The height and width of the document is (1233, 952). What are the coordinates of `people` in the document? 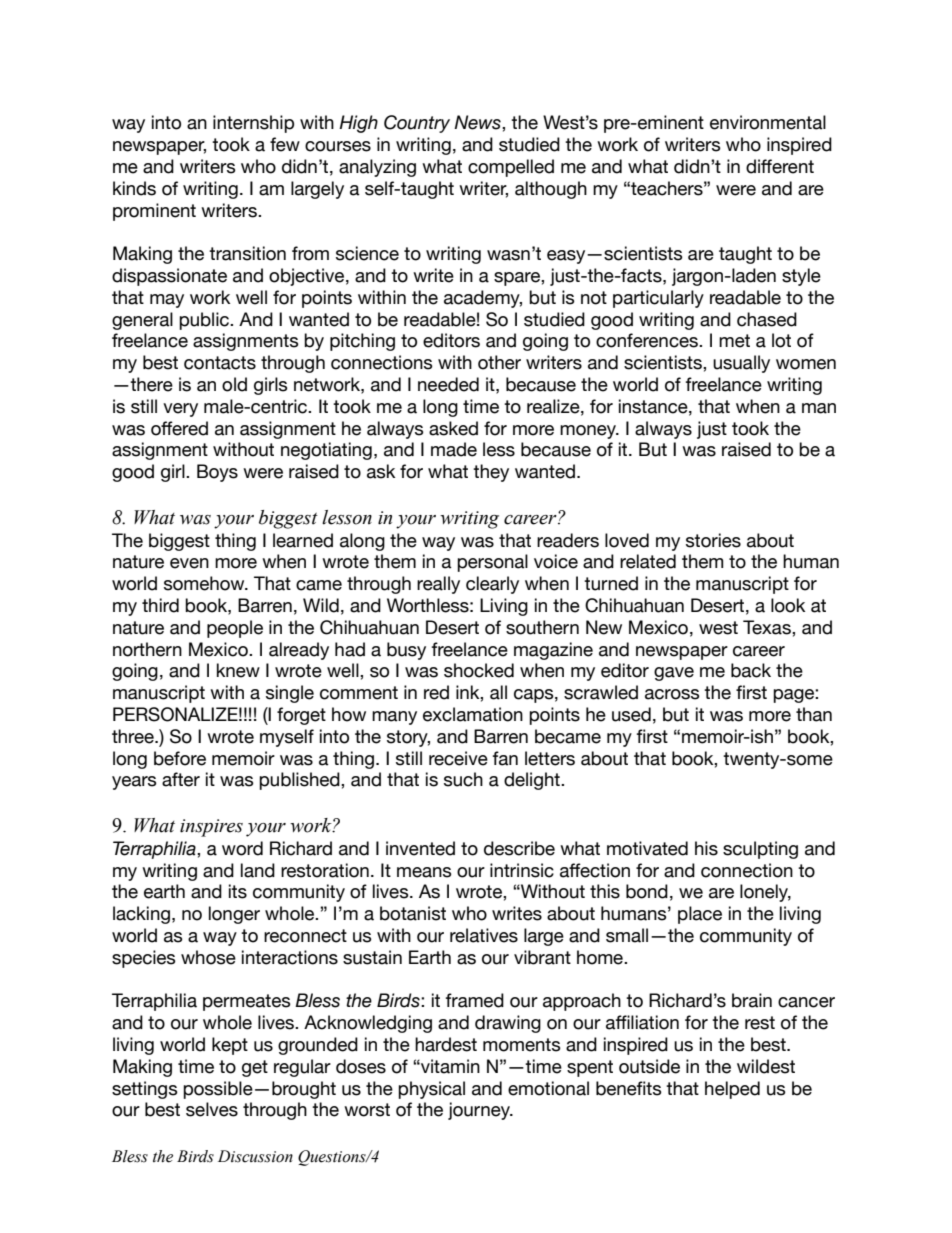 It's located at (235, 629).
